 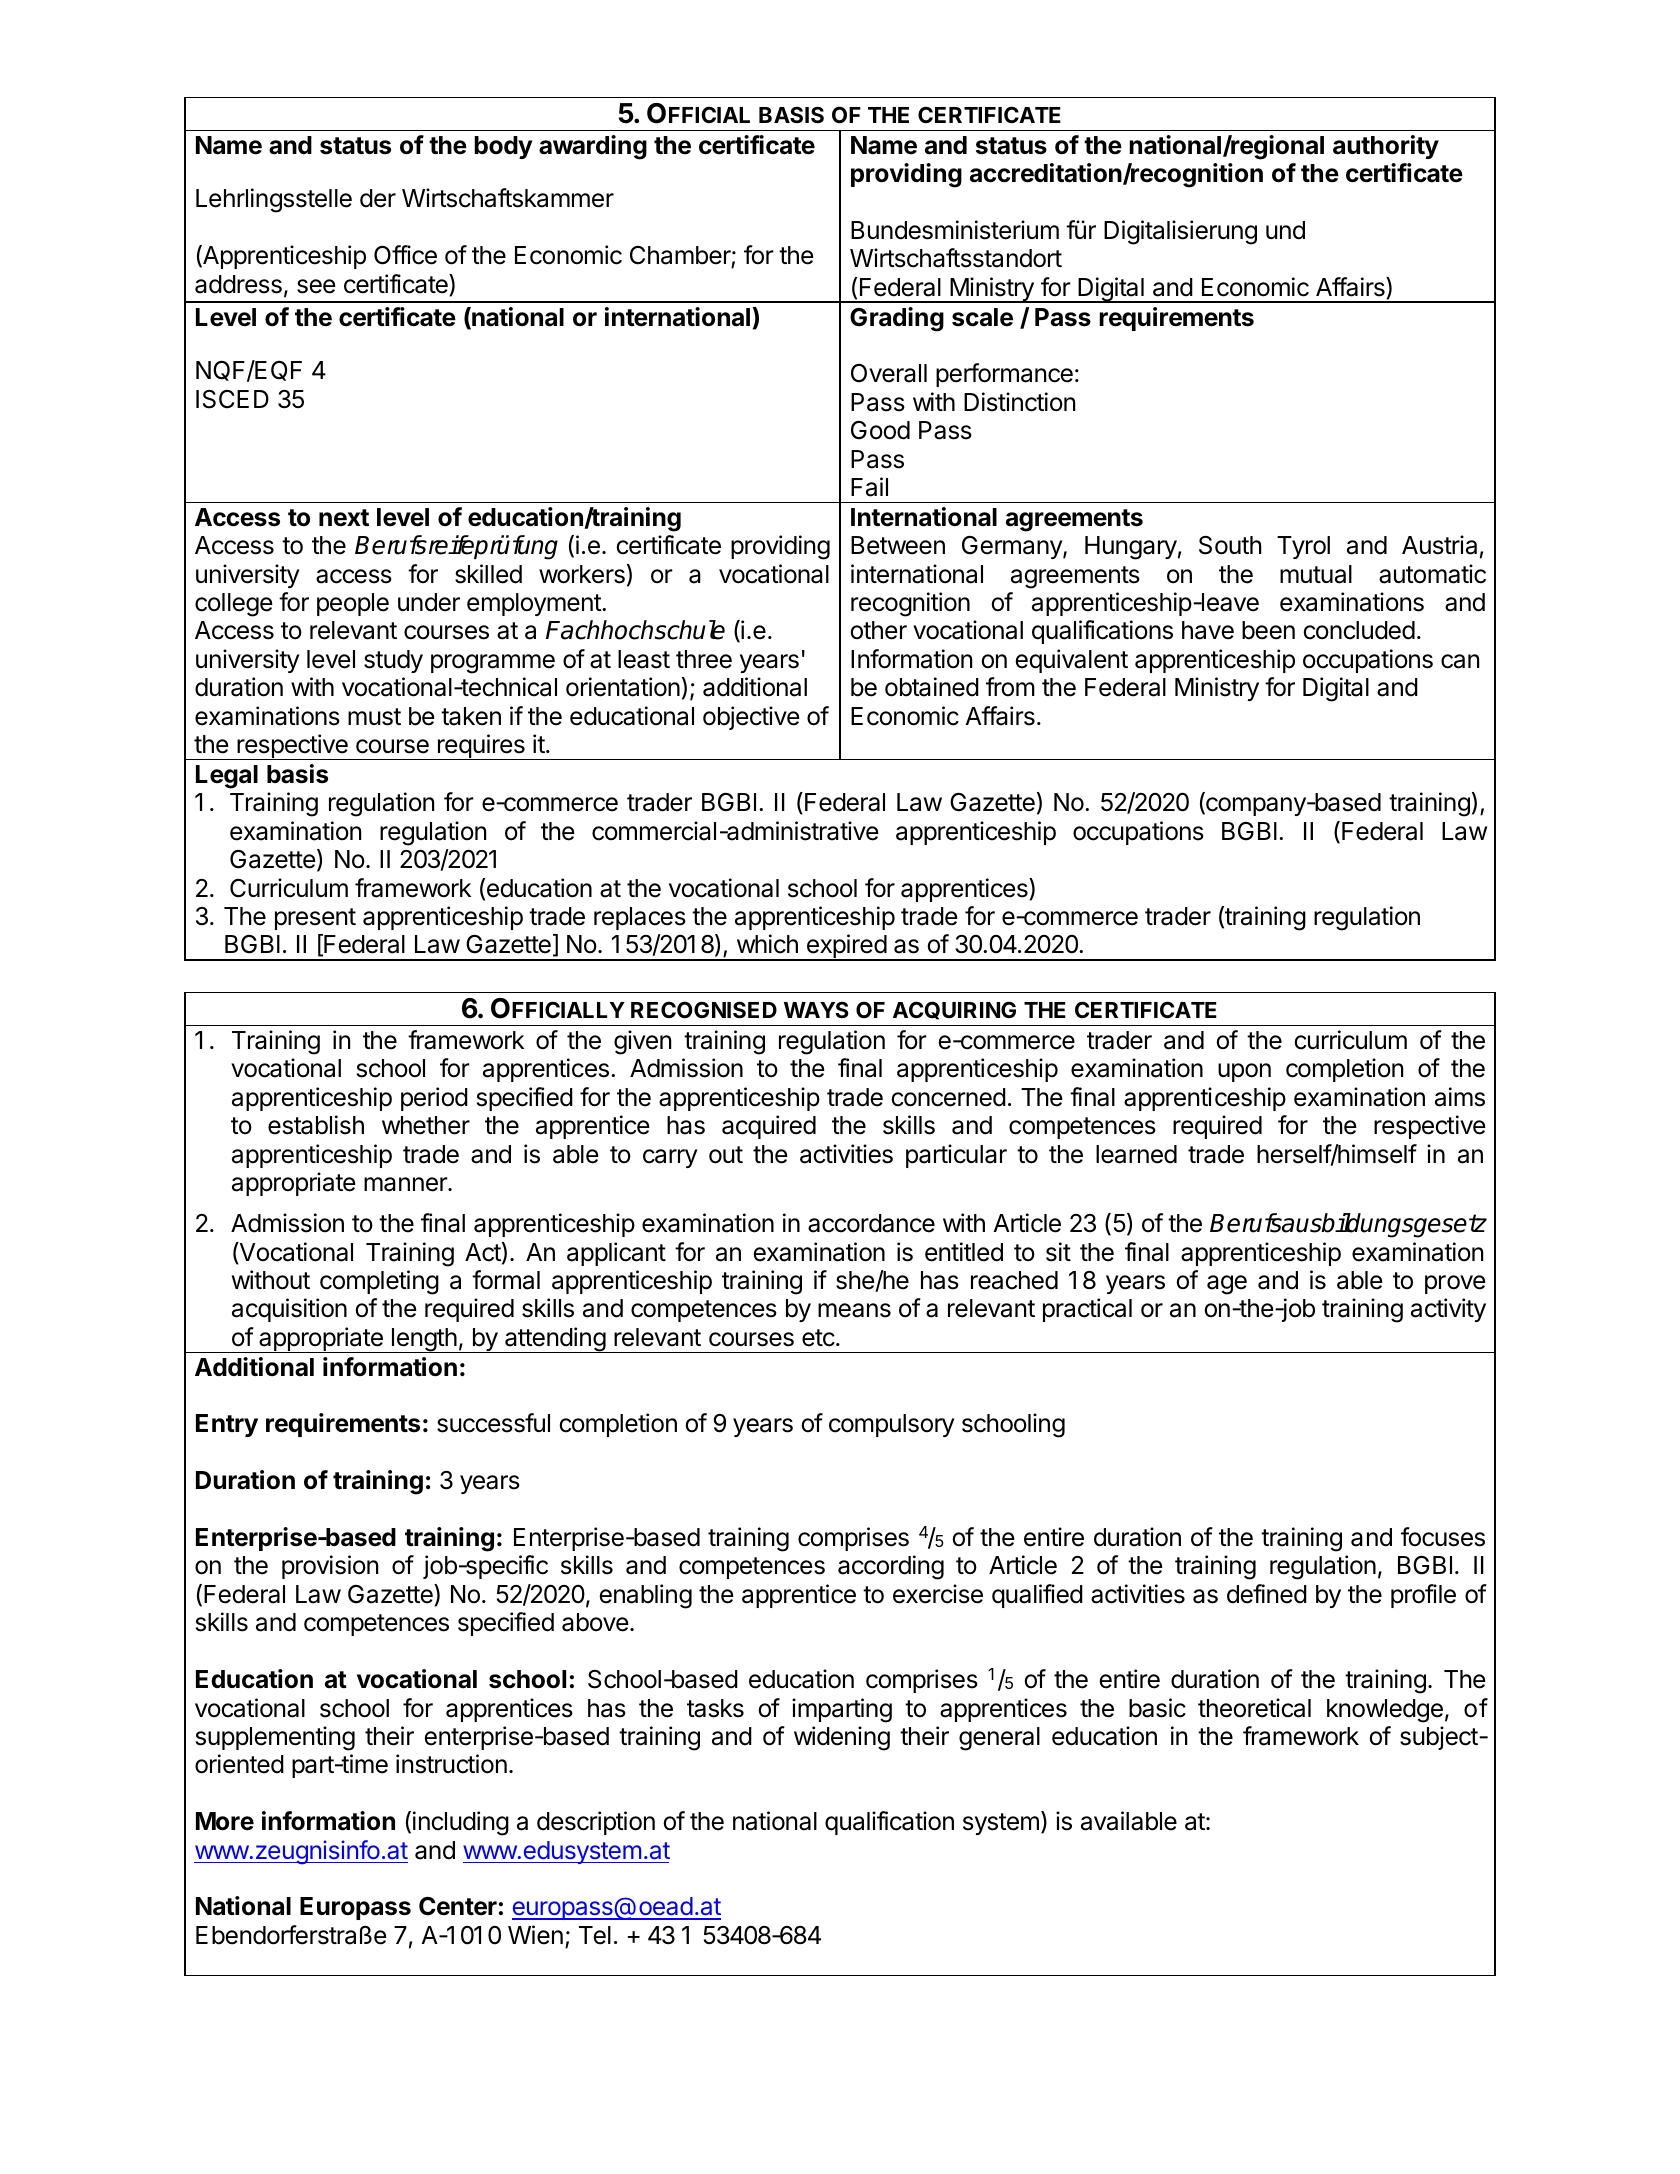 What do you see at coordinates (493, 1423) in the screenshot?
I see `successful` at bounding box center [493, 1423].
